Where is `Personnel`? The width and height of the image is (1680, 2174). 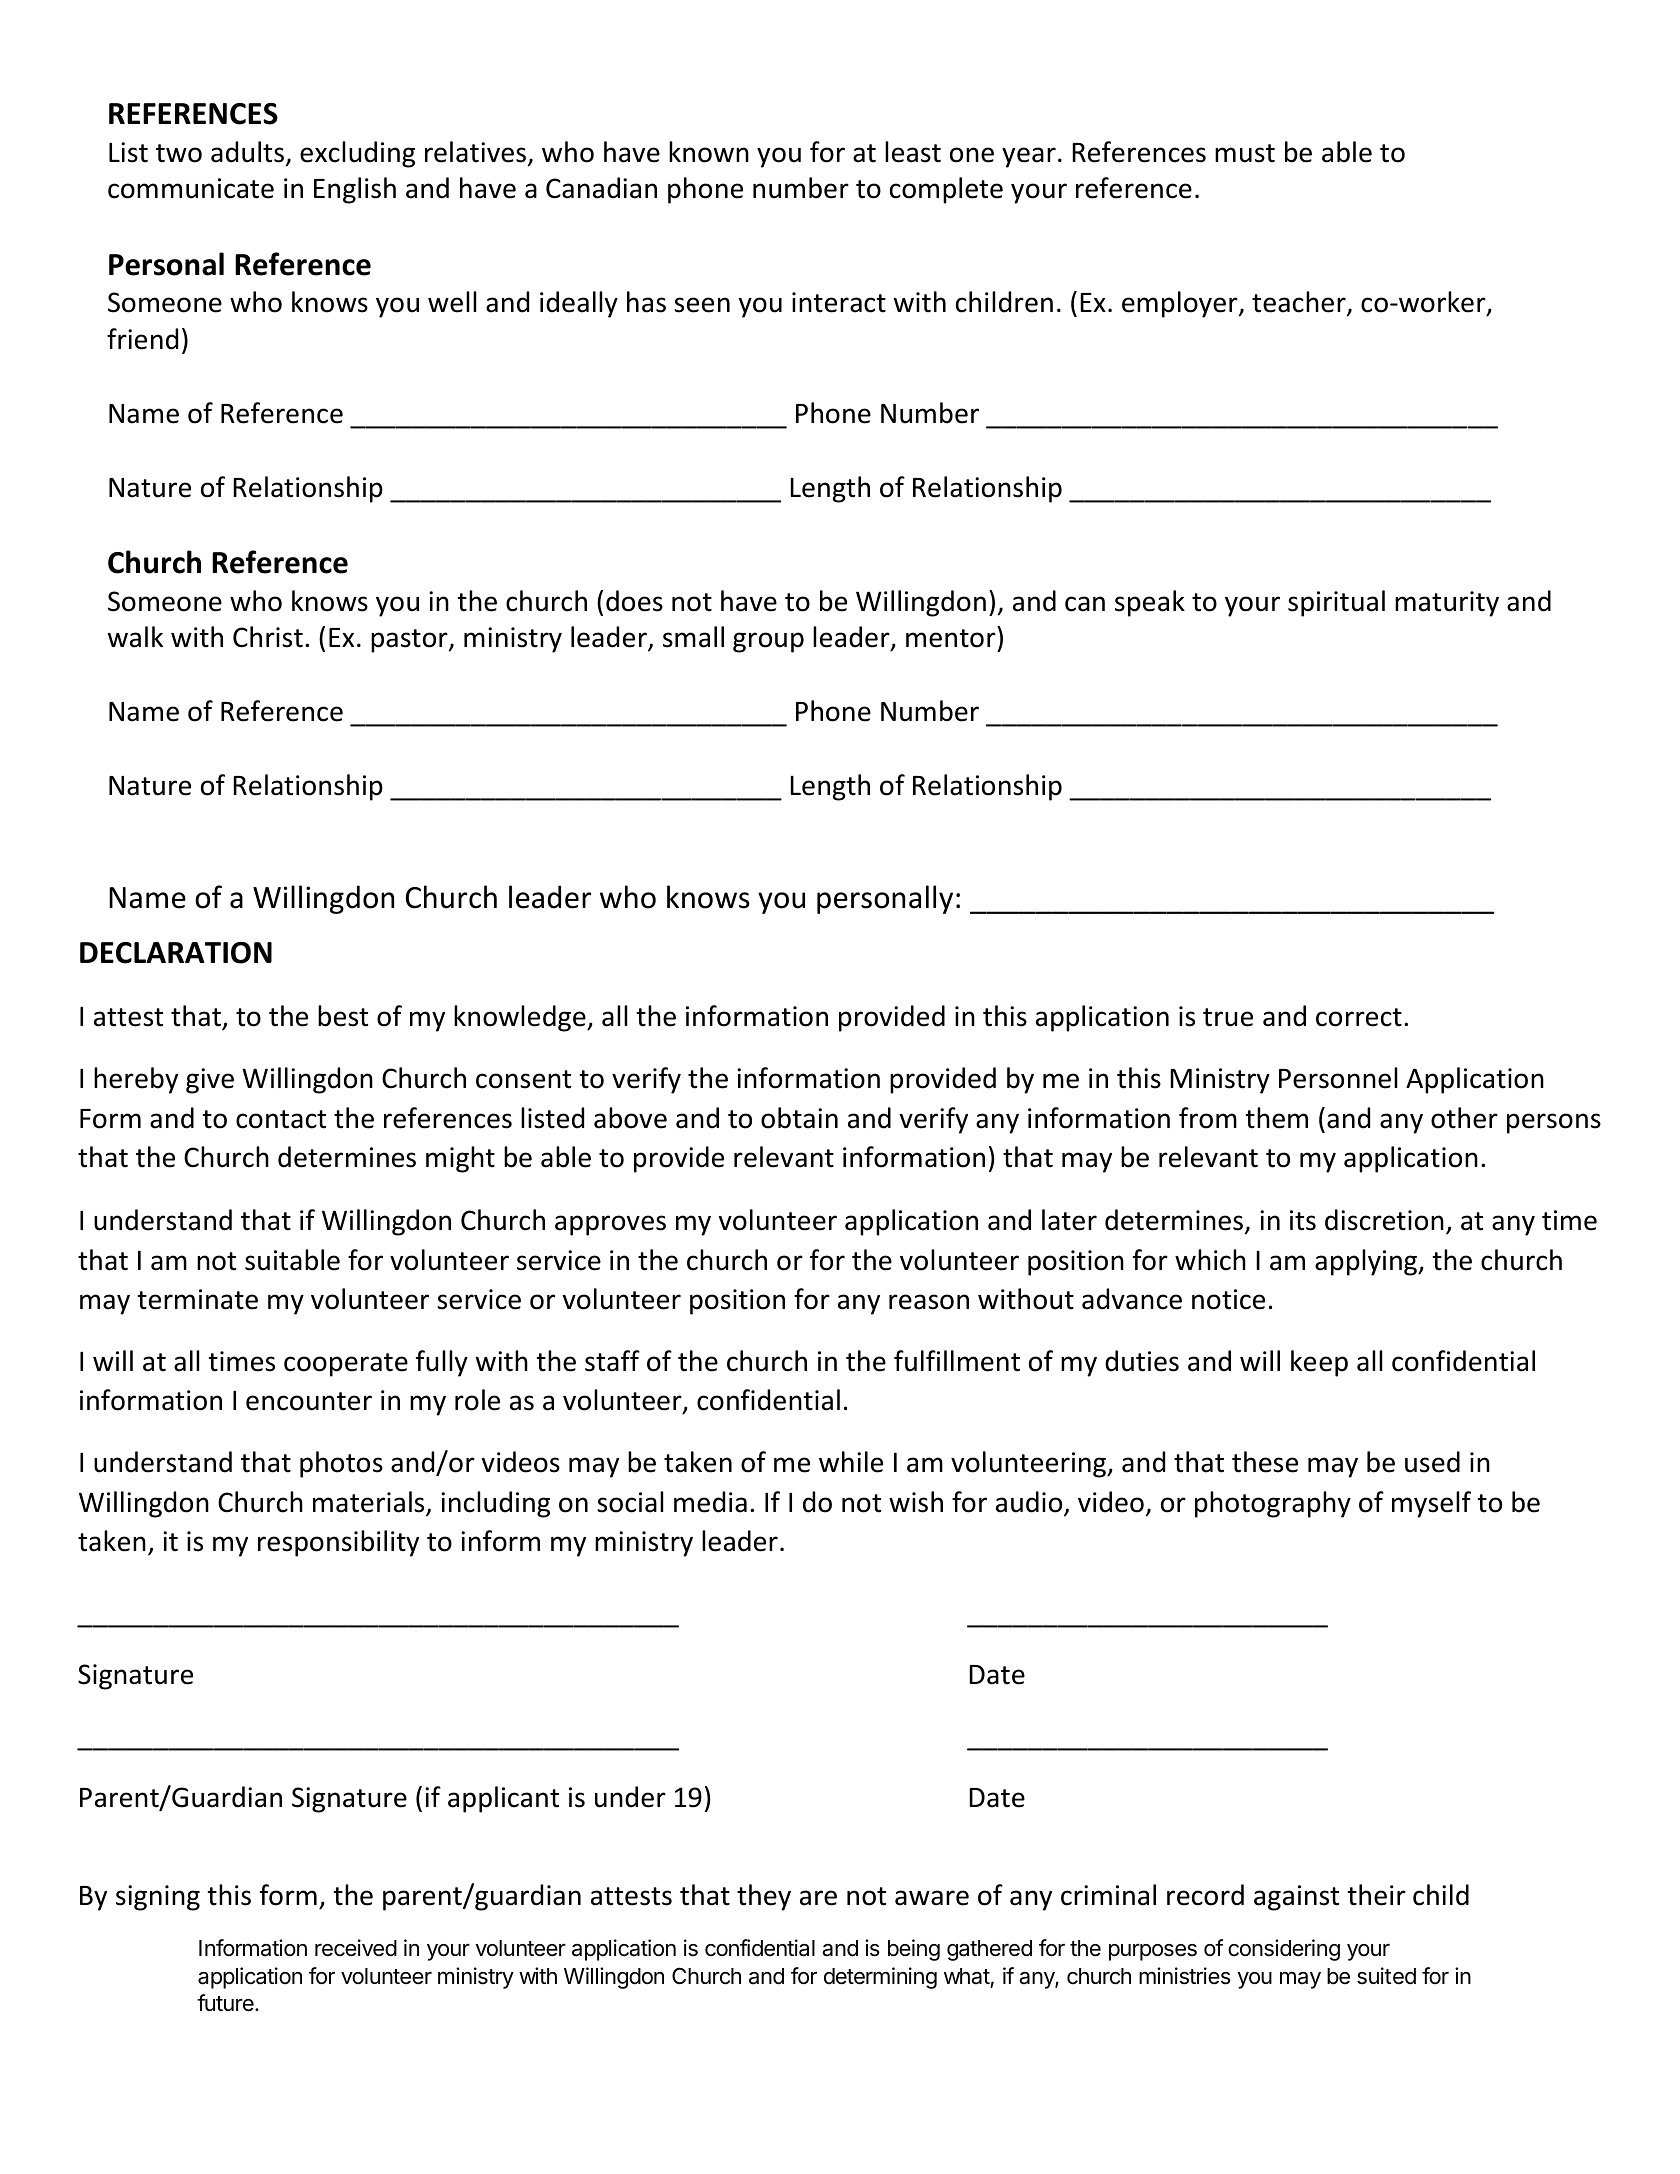
Personnel is located at coordinates (1338, 1078).
